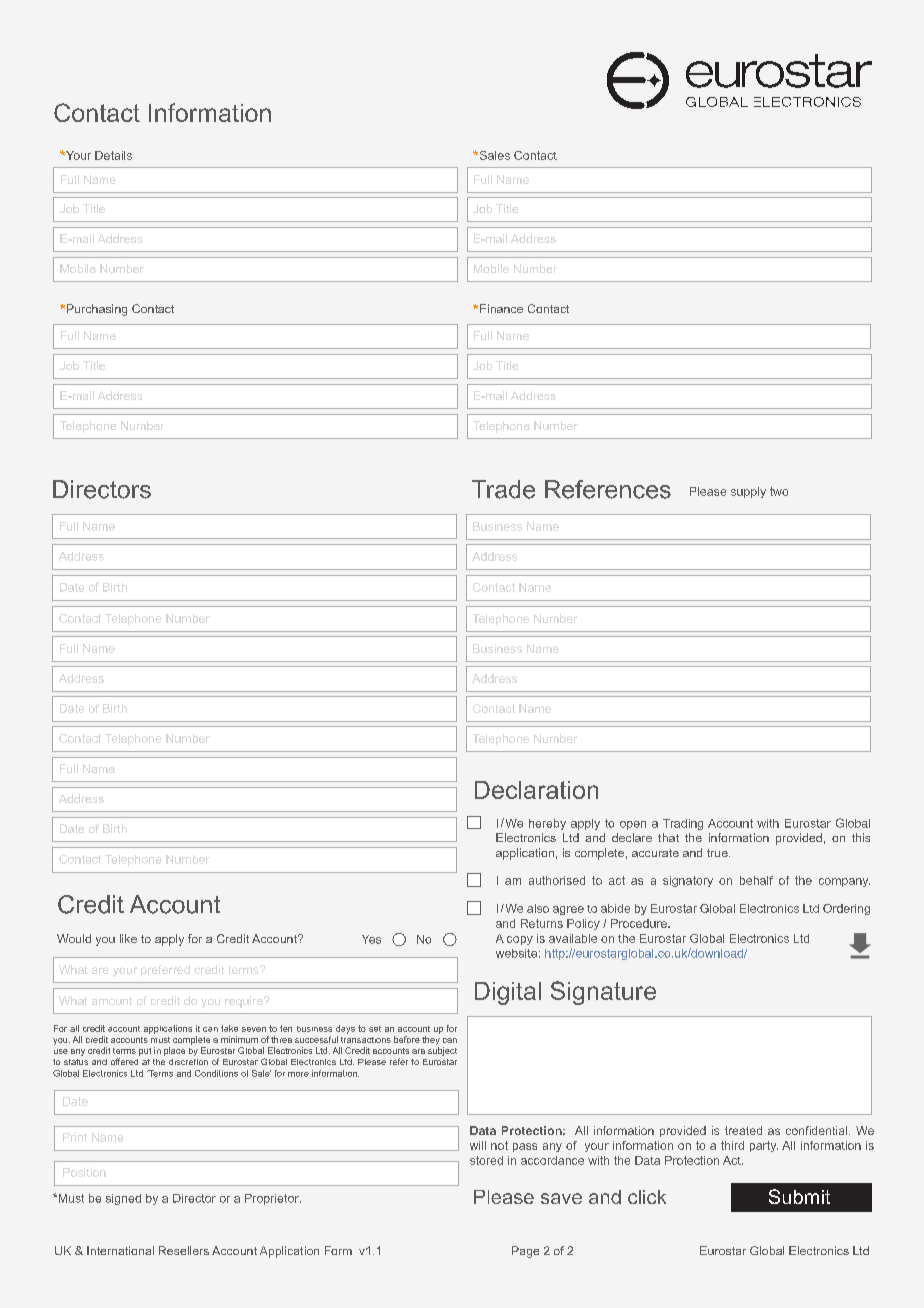  I want to click on Trade, so click(503, 489).
